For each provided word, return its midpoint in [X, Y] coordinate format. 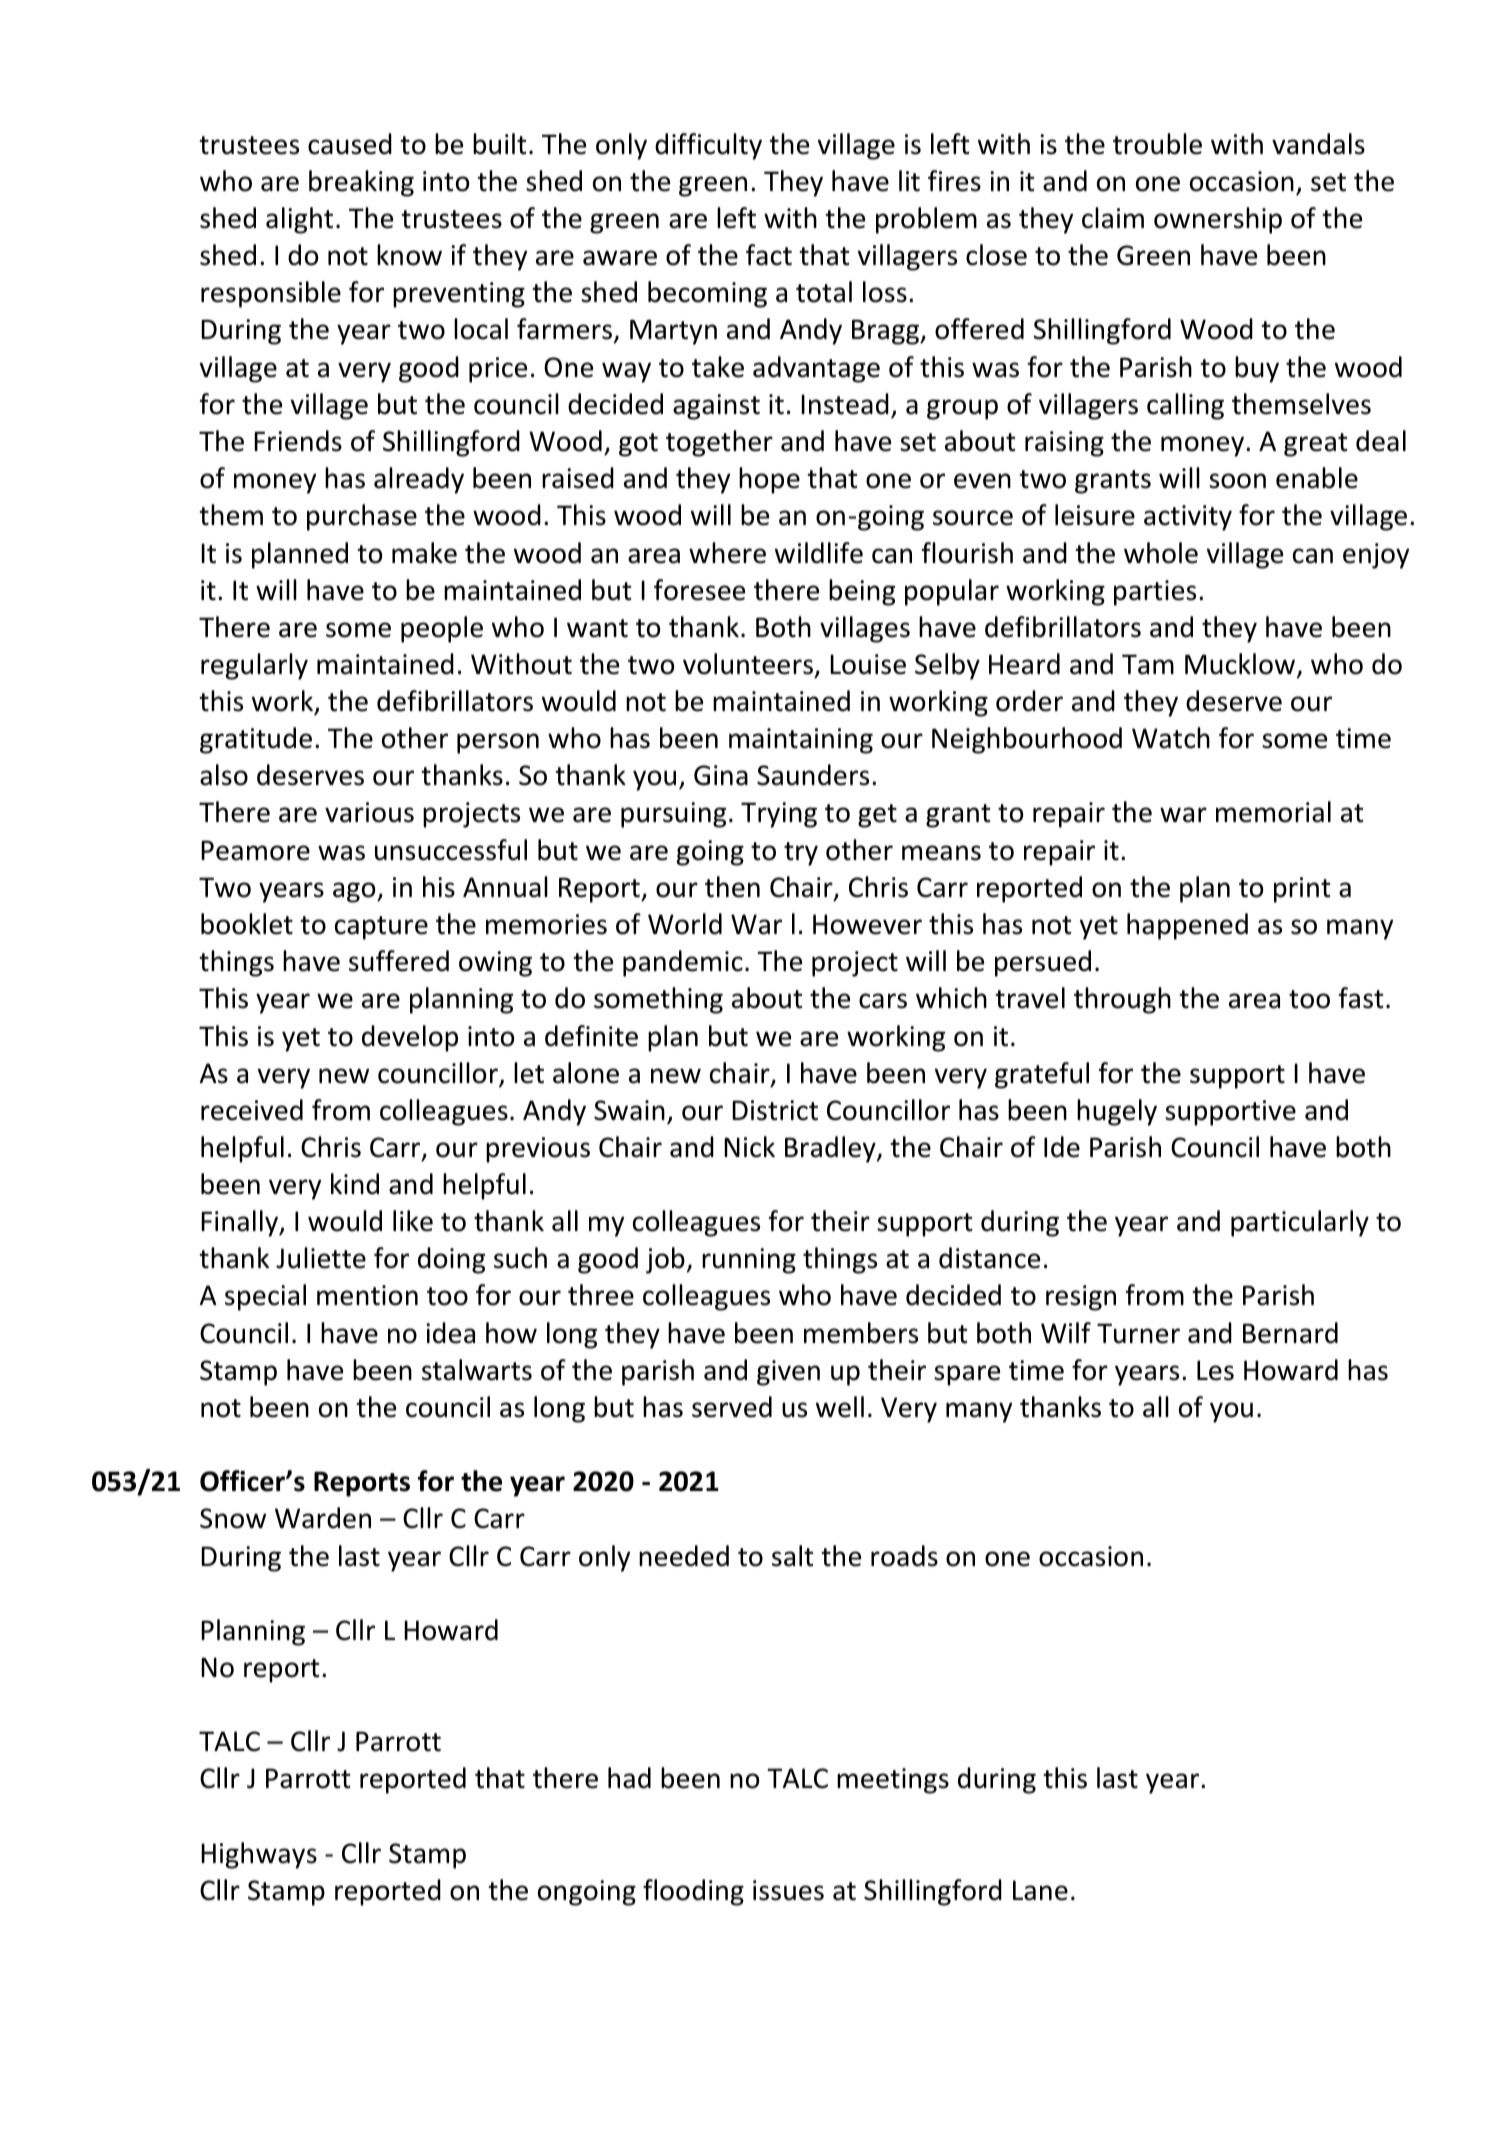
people [442, 629]
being [862, 592]
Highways [259, 1855]
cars [883, 1001]
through [1122, 1000]
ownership [1218, 220]
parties [1155, 593]
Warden [323, 1518]
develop [410, 1038]
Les [1215, 1370]
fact [769, 255]
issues [788, 1890]
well [840, 1407]
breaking [361, 183]
